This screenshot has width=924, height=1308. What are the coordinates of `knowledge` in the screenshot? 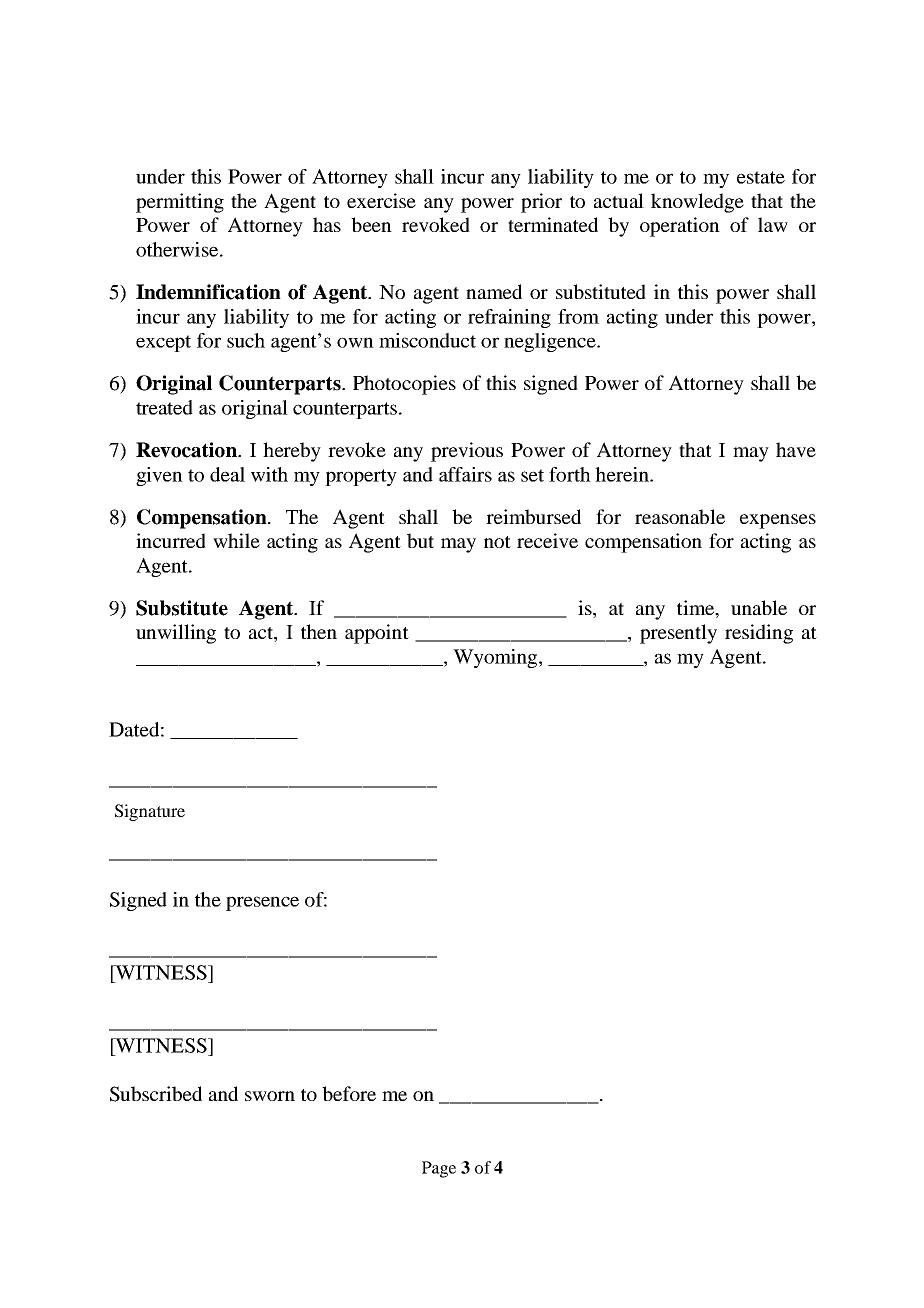 It's located at (697, 203).
